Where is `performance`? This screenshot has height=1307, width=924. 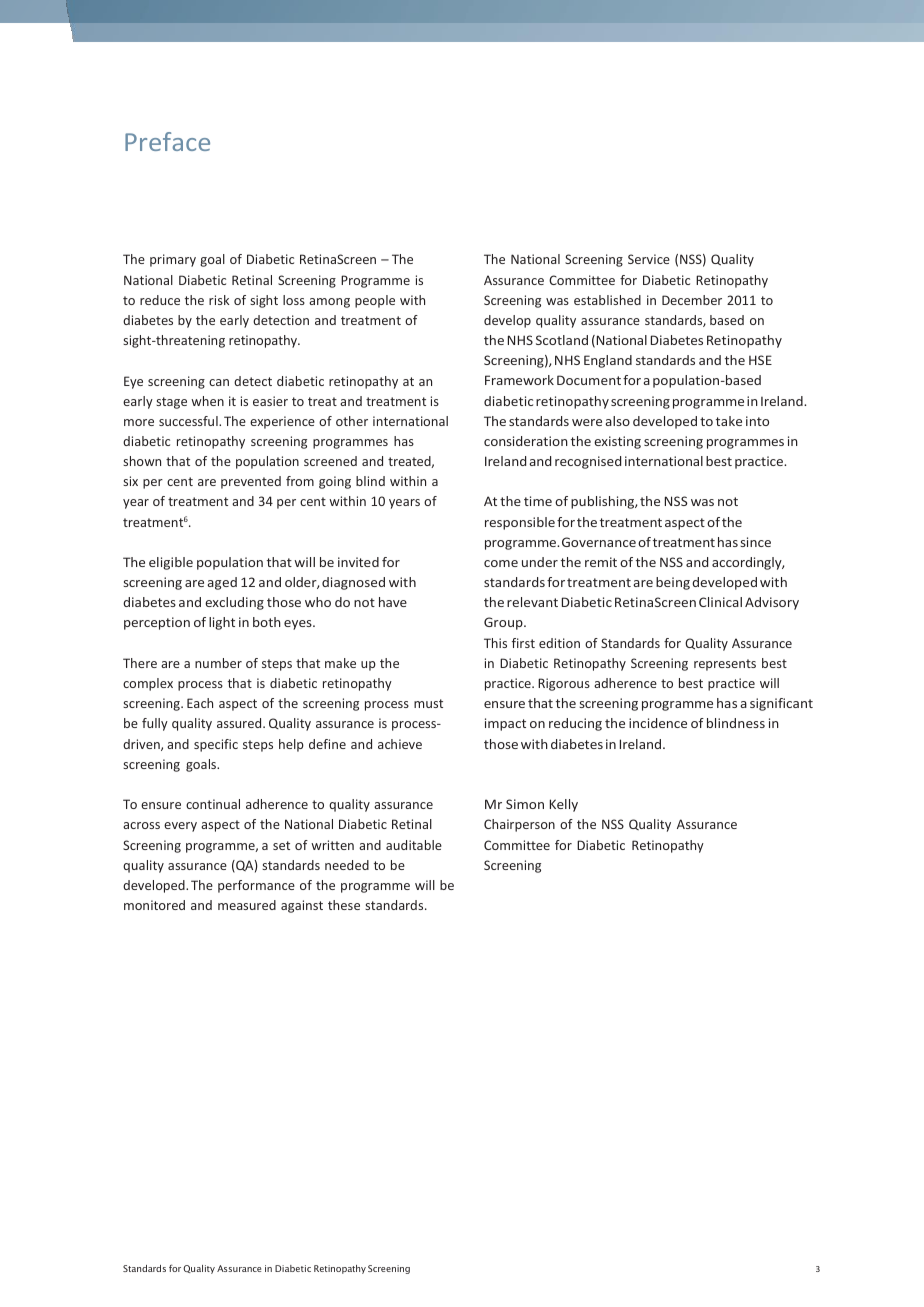 performance is located at coordinates (256, 886).
